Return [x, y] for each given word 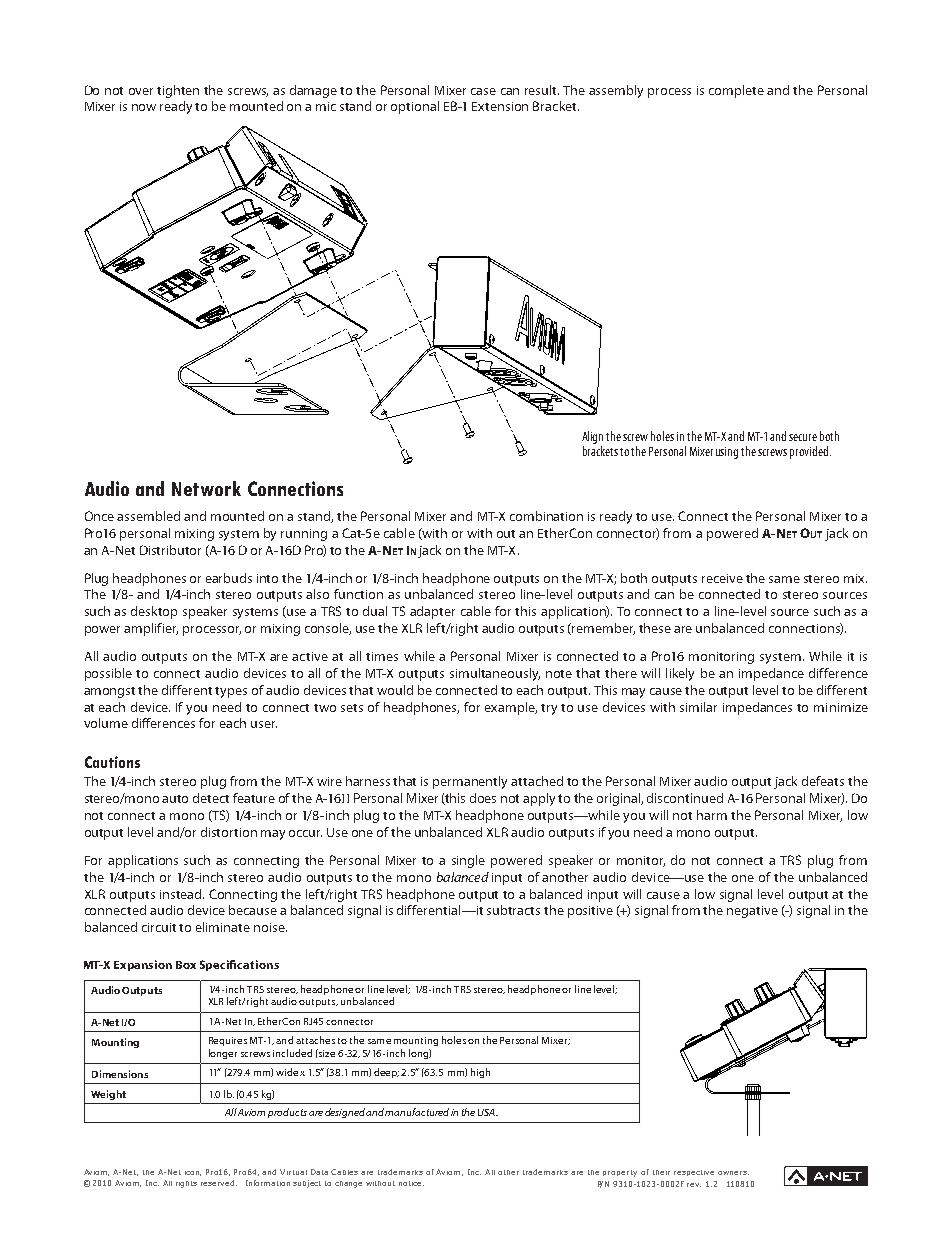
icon [193, 1173]
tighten [178, 91]
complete [736, 91]
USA [488, 1112]
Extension [500, 106]
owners [733, 1173]
